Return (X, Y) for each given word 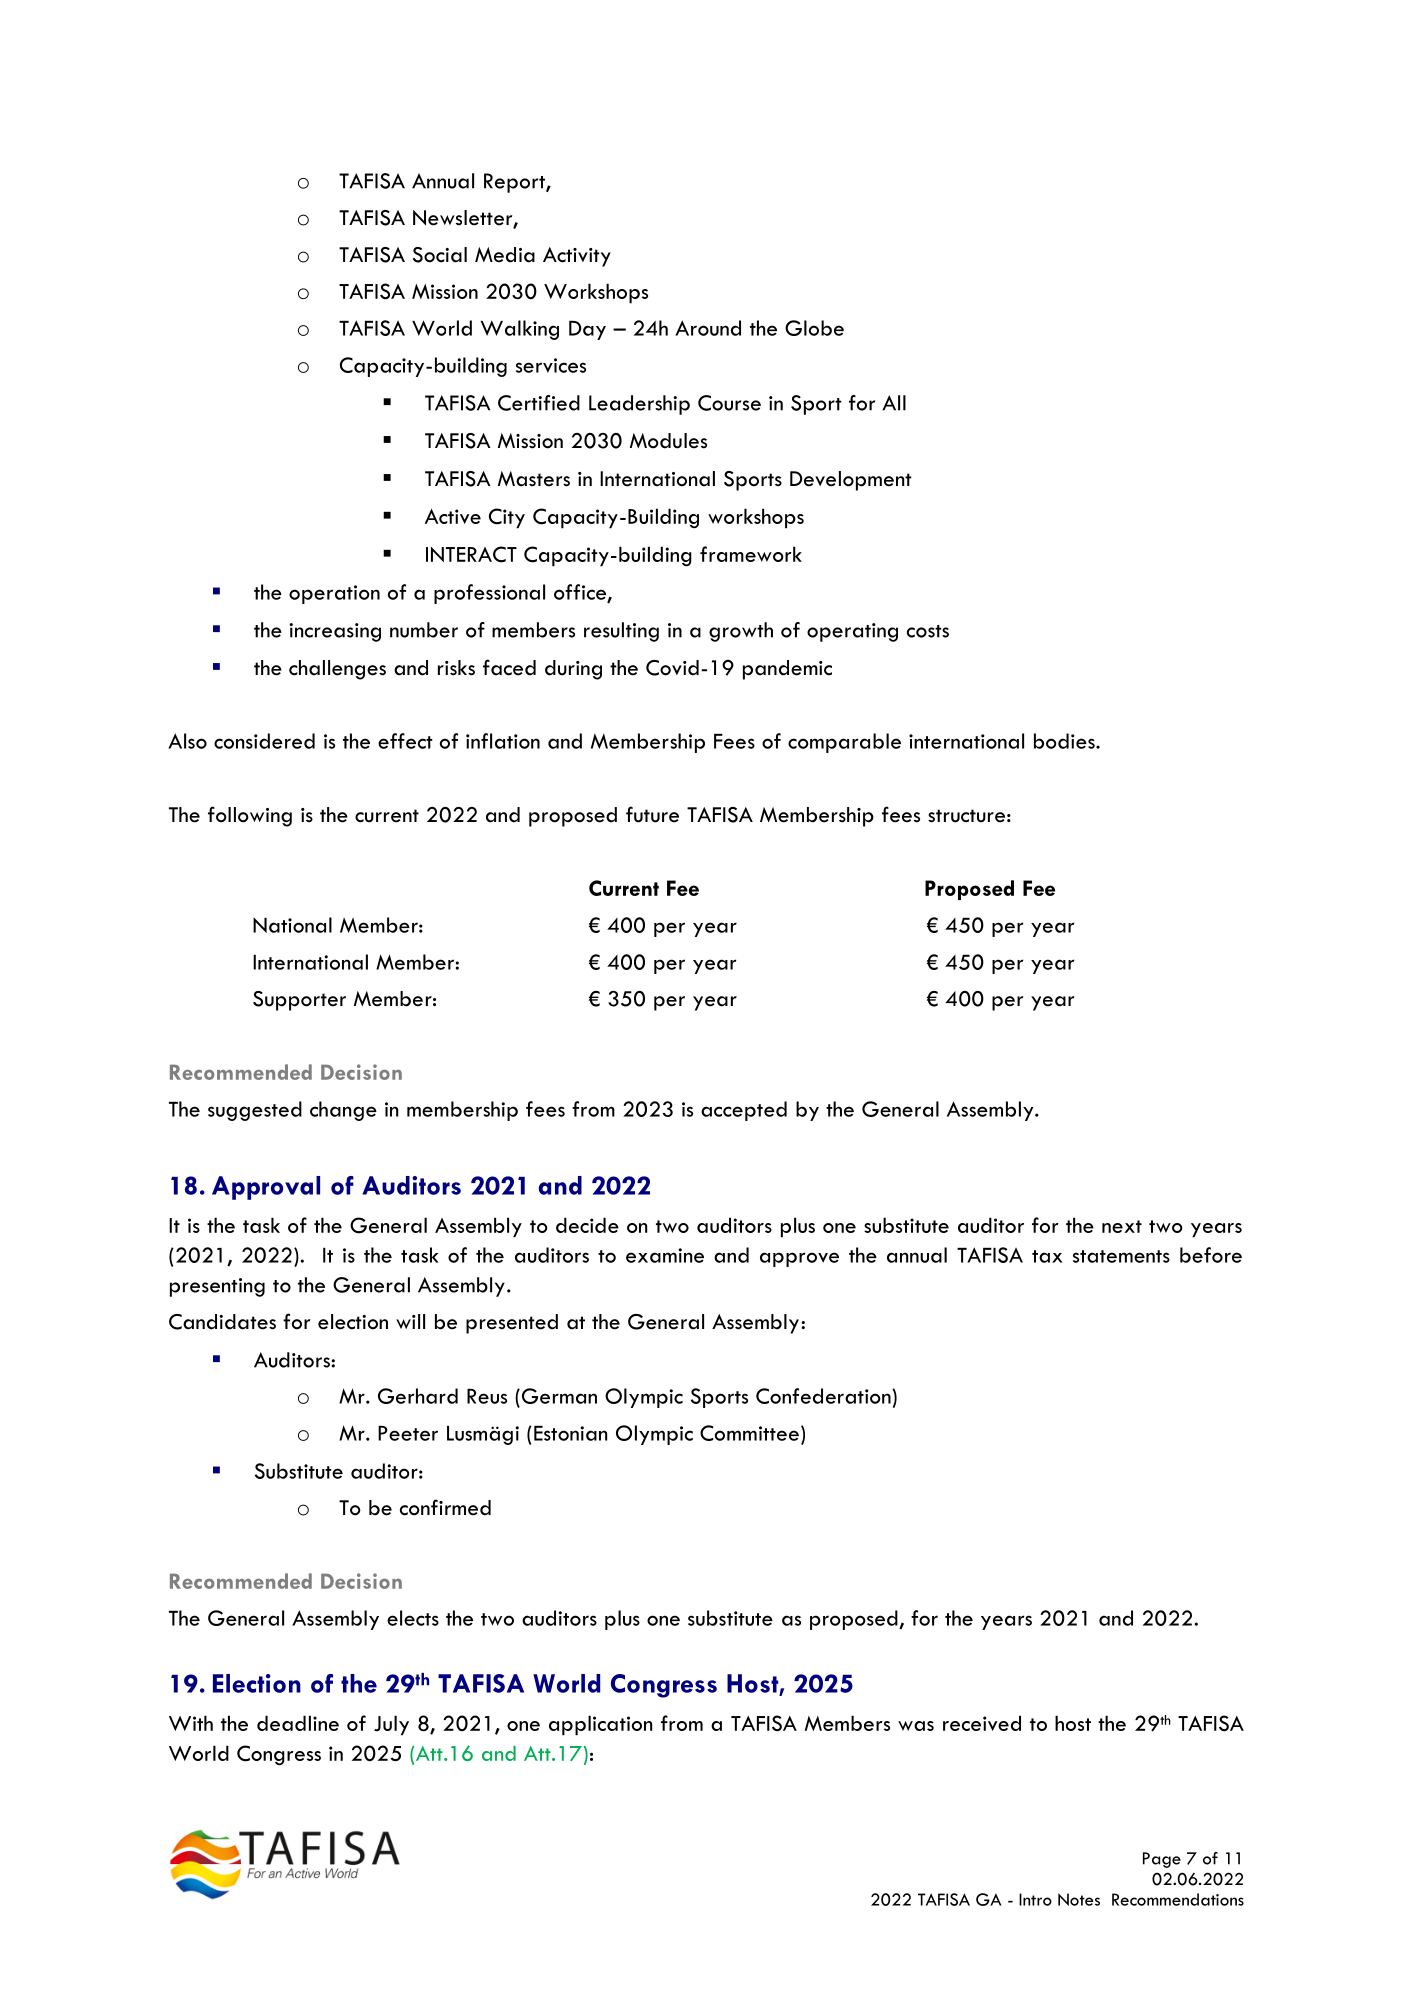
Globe (814, 328)
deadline (298, 1723)
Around (708, 328)
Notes (1079, 1899)
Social (440, 255)
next (1122, 1226)
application (600, 1725)
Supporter (299, 1001)
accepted (744, 1111)
